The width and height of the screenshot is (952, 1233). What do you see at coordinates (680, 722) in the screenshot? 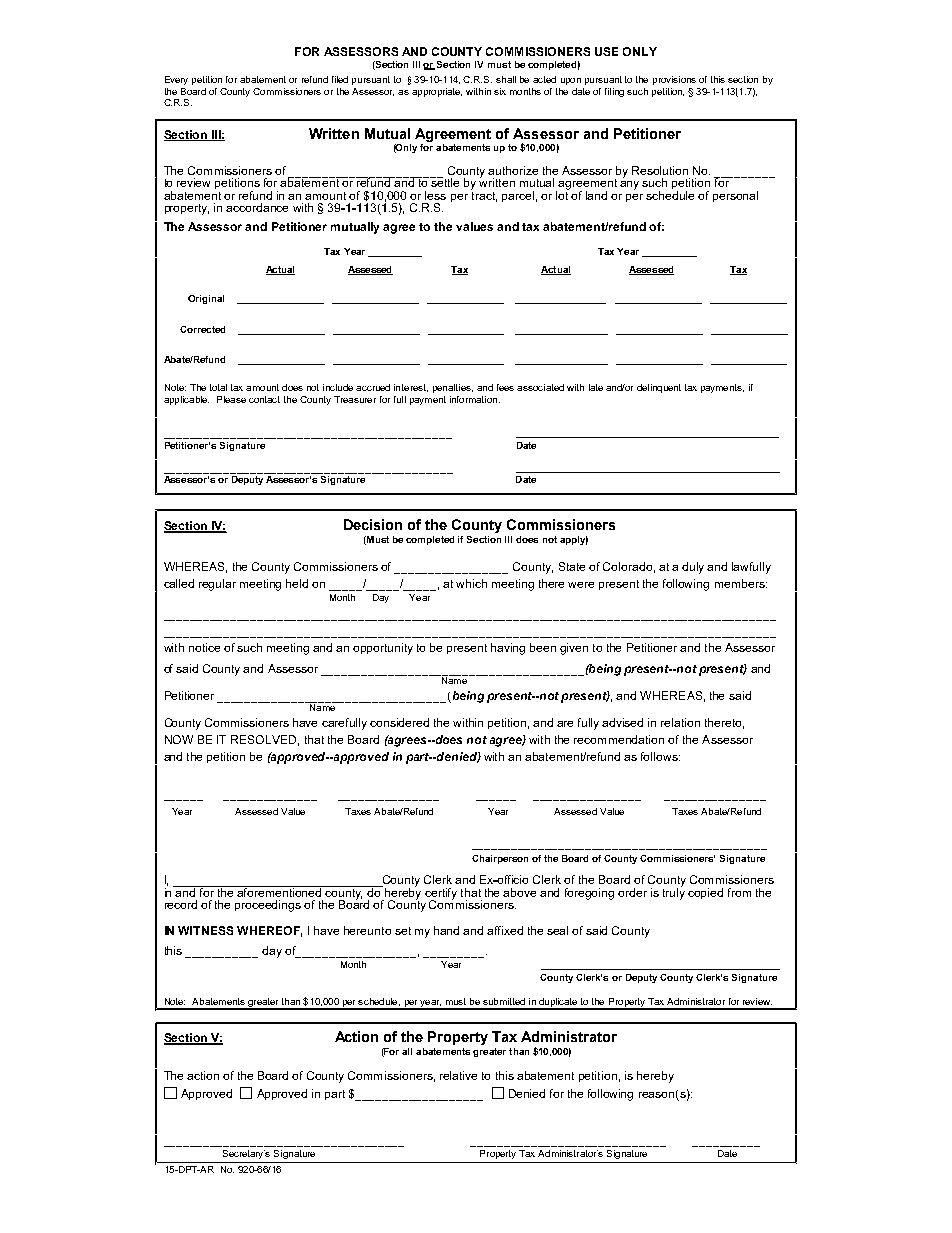
I see `relation` at bounding box center [680, 722].
